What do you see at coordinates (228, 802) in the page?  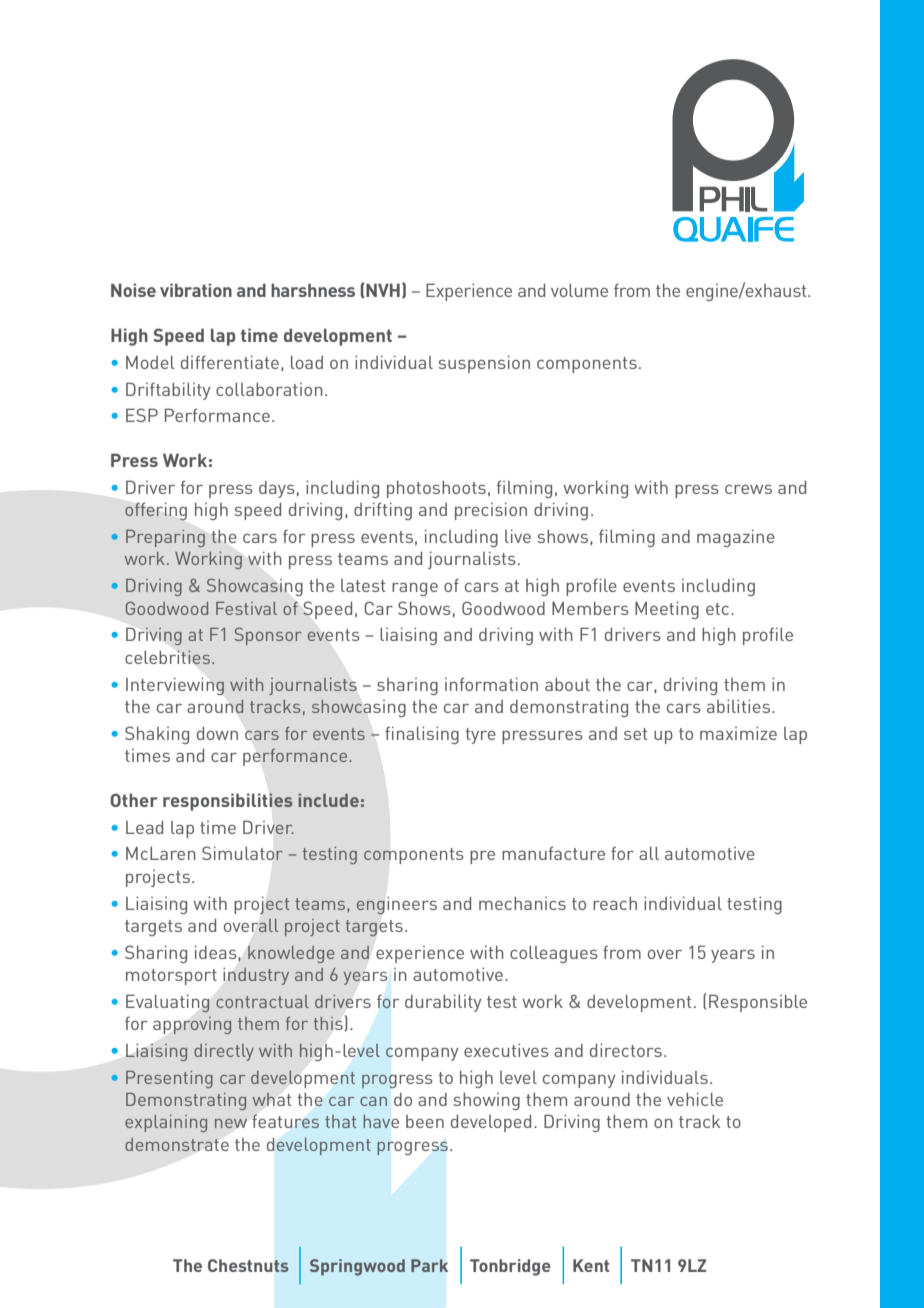 I see `responsibilities` at bounding box center [228, 802].
